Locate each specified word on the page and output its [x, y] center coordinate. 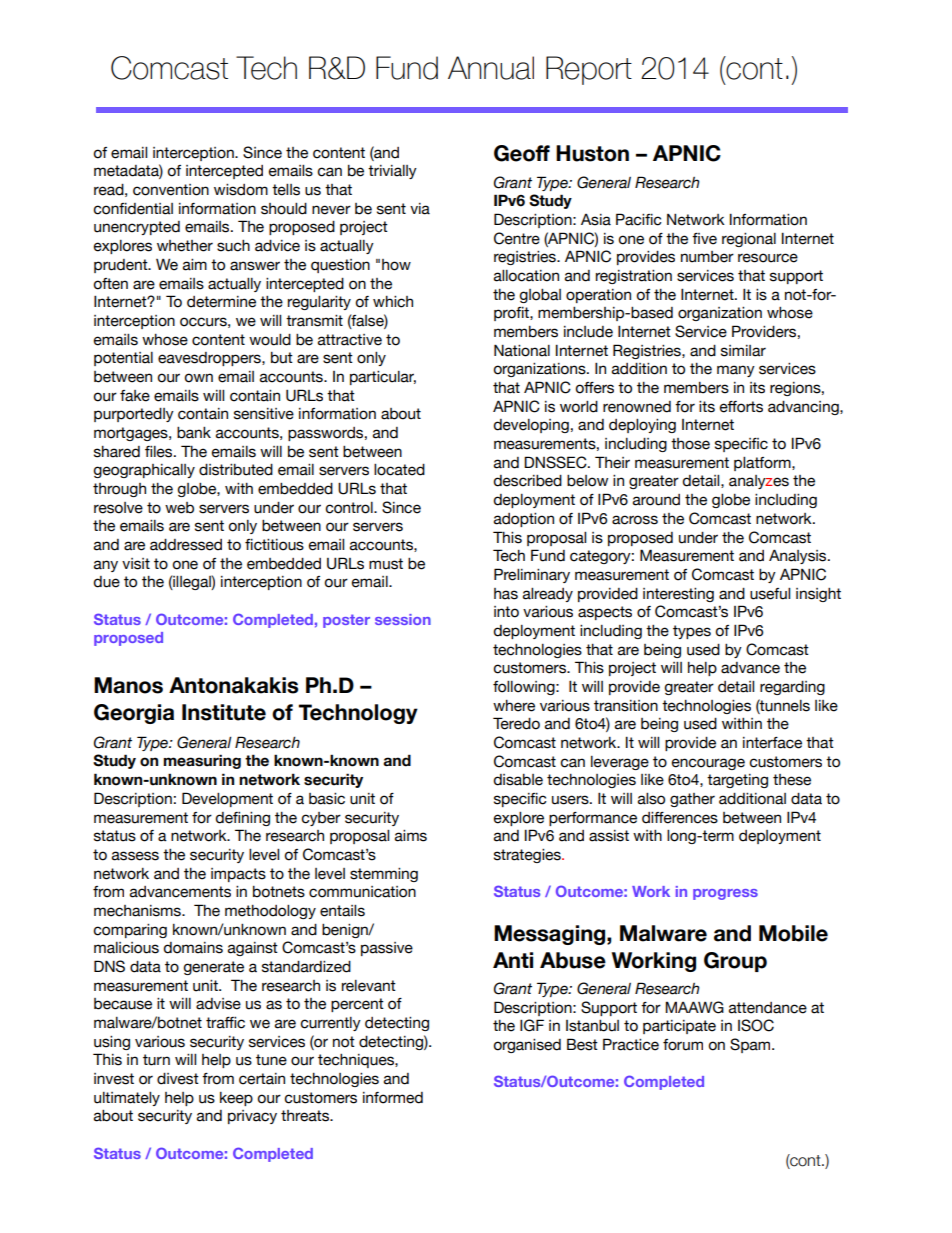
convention [171, 190]
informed [393, 1098]
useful [770, 594]
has [506, 594]
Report [589, 70]
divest [178, 1079]
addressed [186, 545]
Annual [491, 68]
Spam [751, 1045]
